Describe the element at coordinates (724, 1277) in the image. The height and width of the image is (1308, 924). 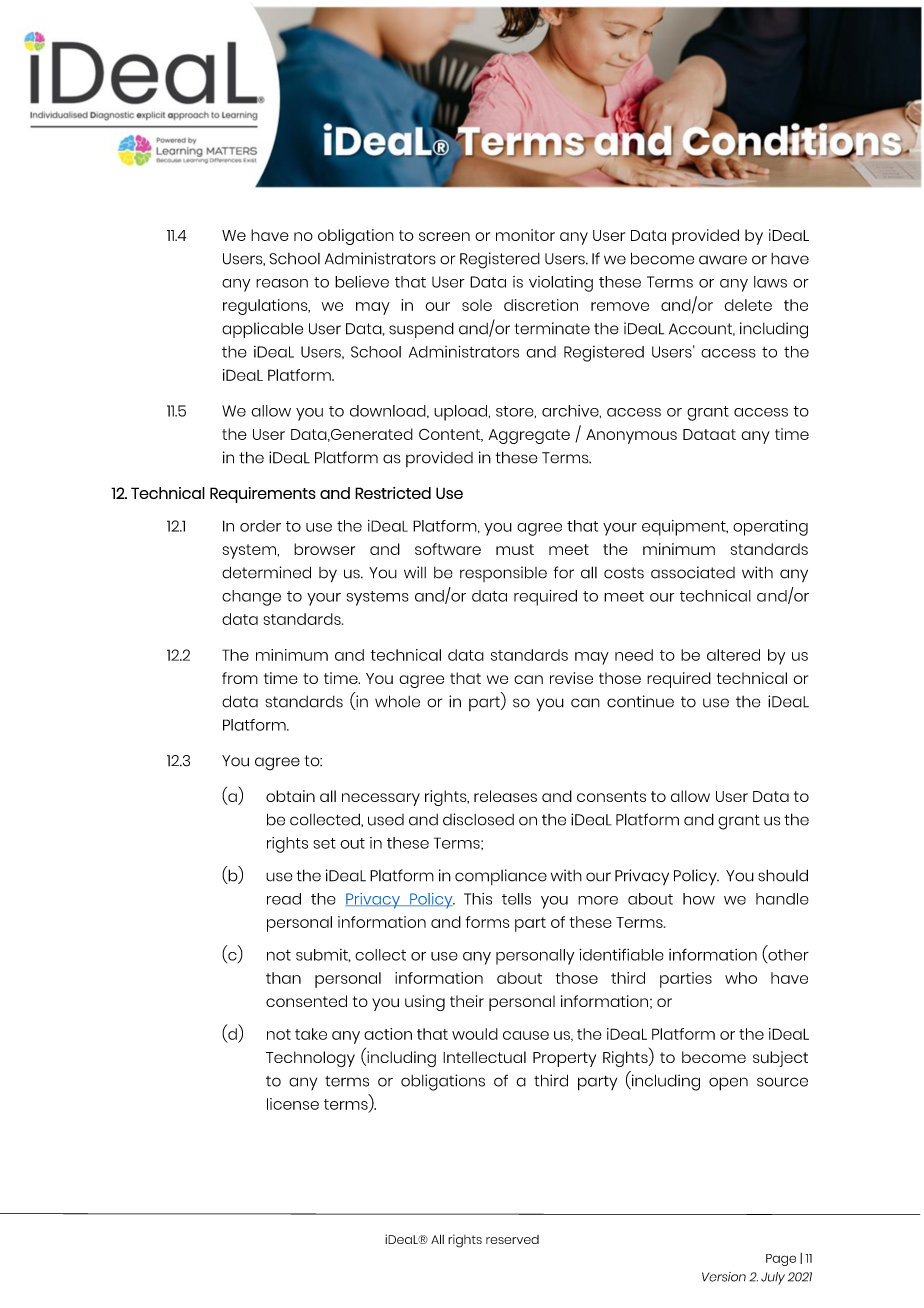
I see `Version` at that location.
